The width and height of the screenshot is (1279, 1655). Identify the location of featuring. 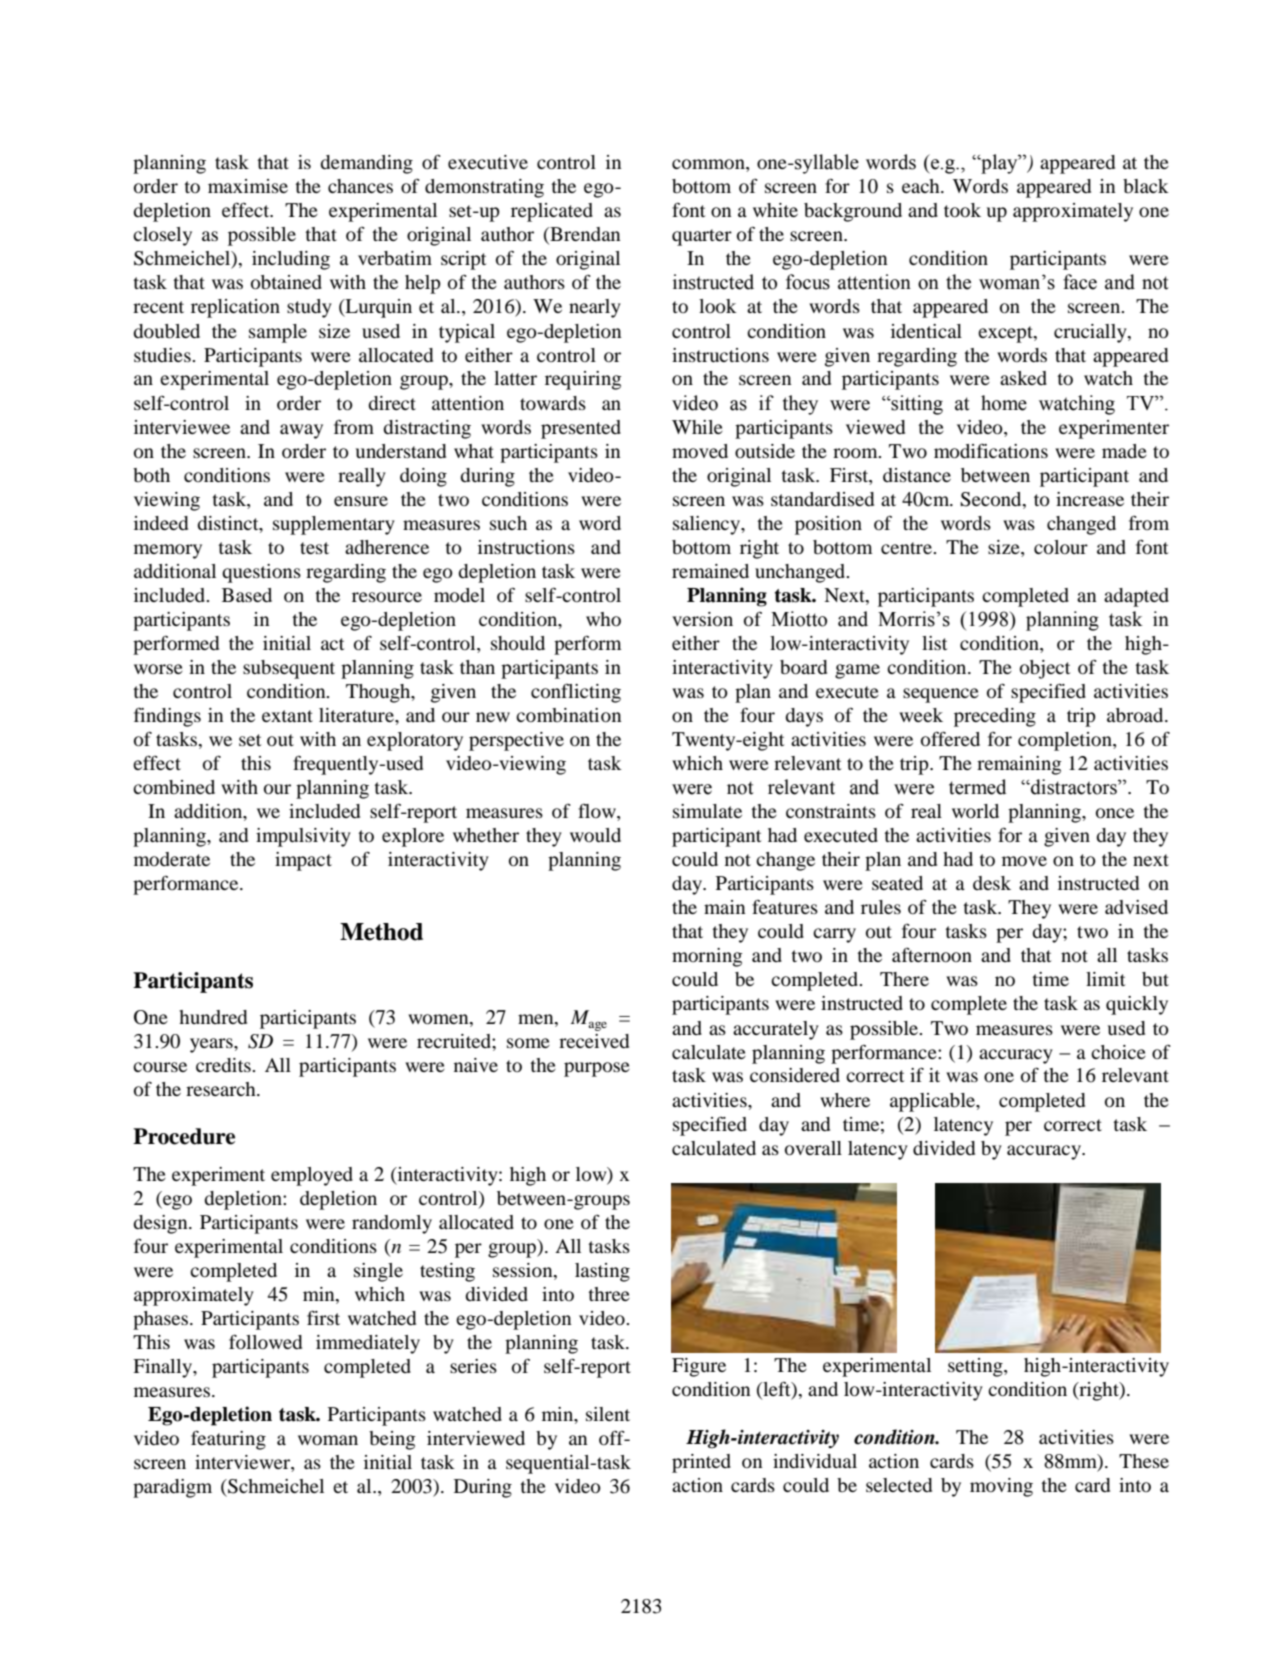
(228, 1440).
